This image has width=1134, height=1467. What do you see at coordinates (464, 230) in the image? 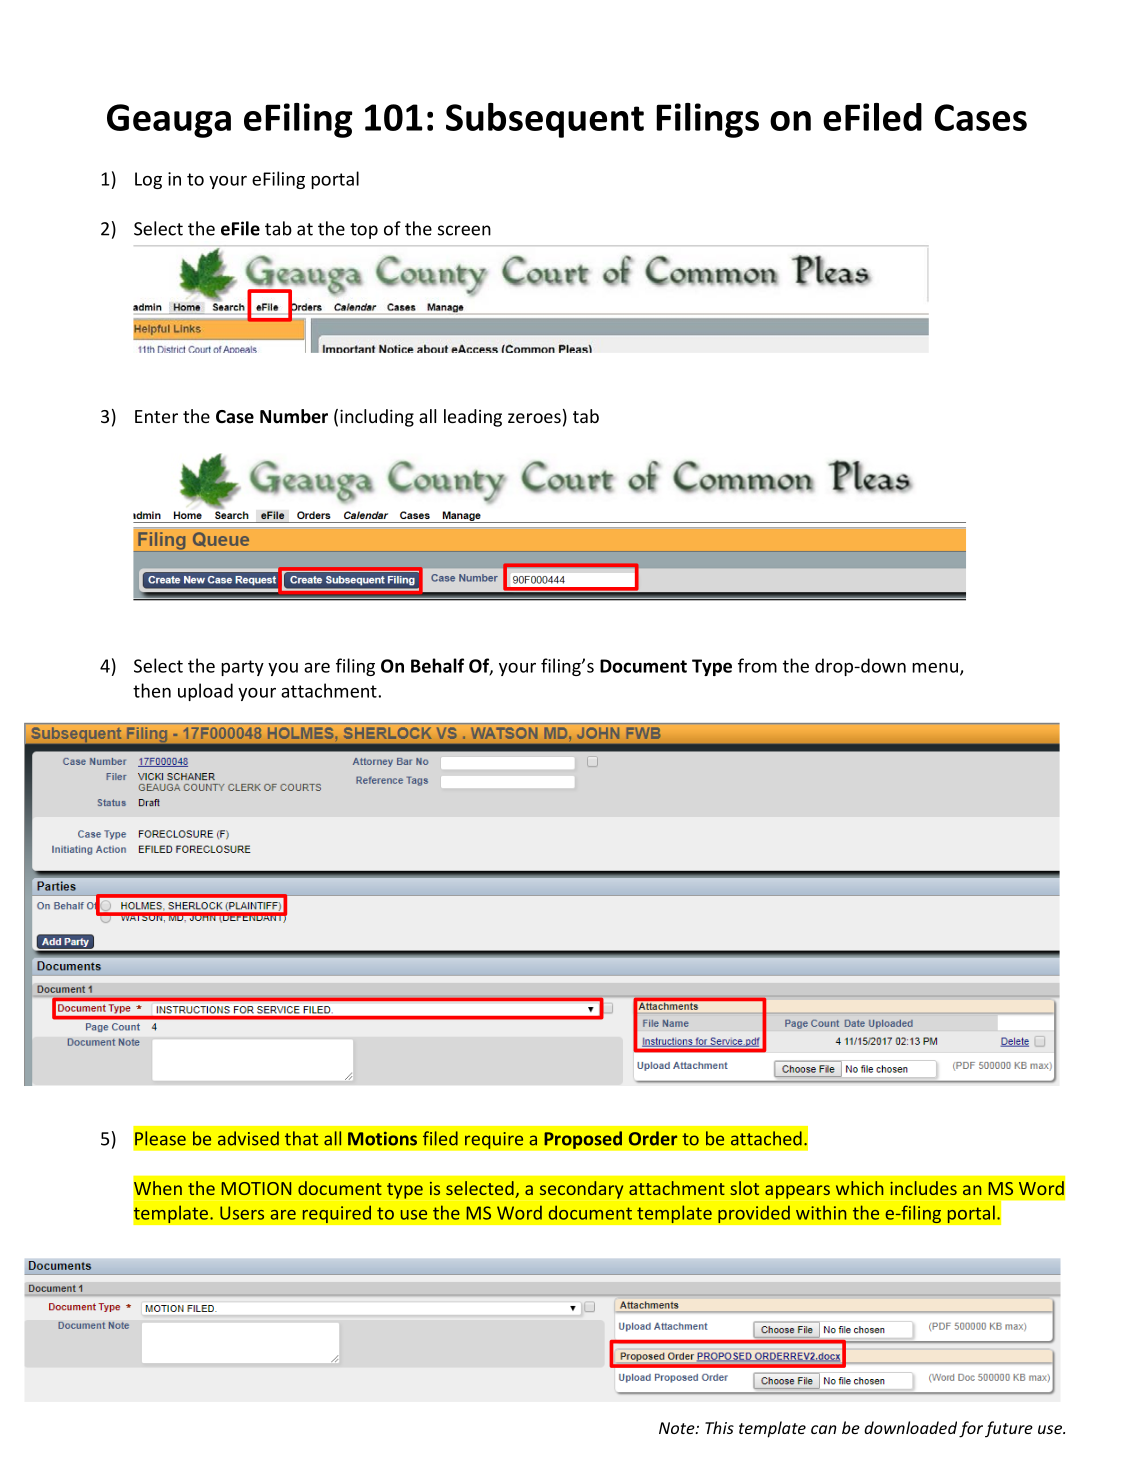
I see `screen` at bounding box center [464, 230].
